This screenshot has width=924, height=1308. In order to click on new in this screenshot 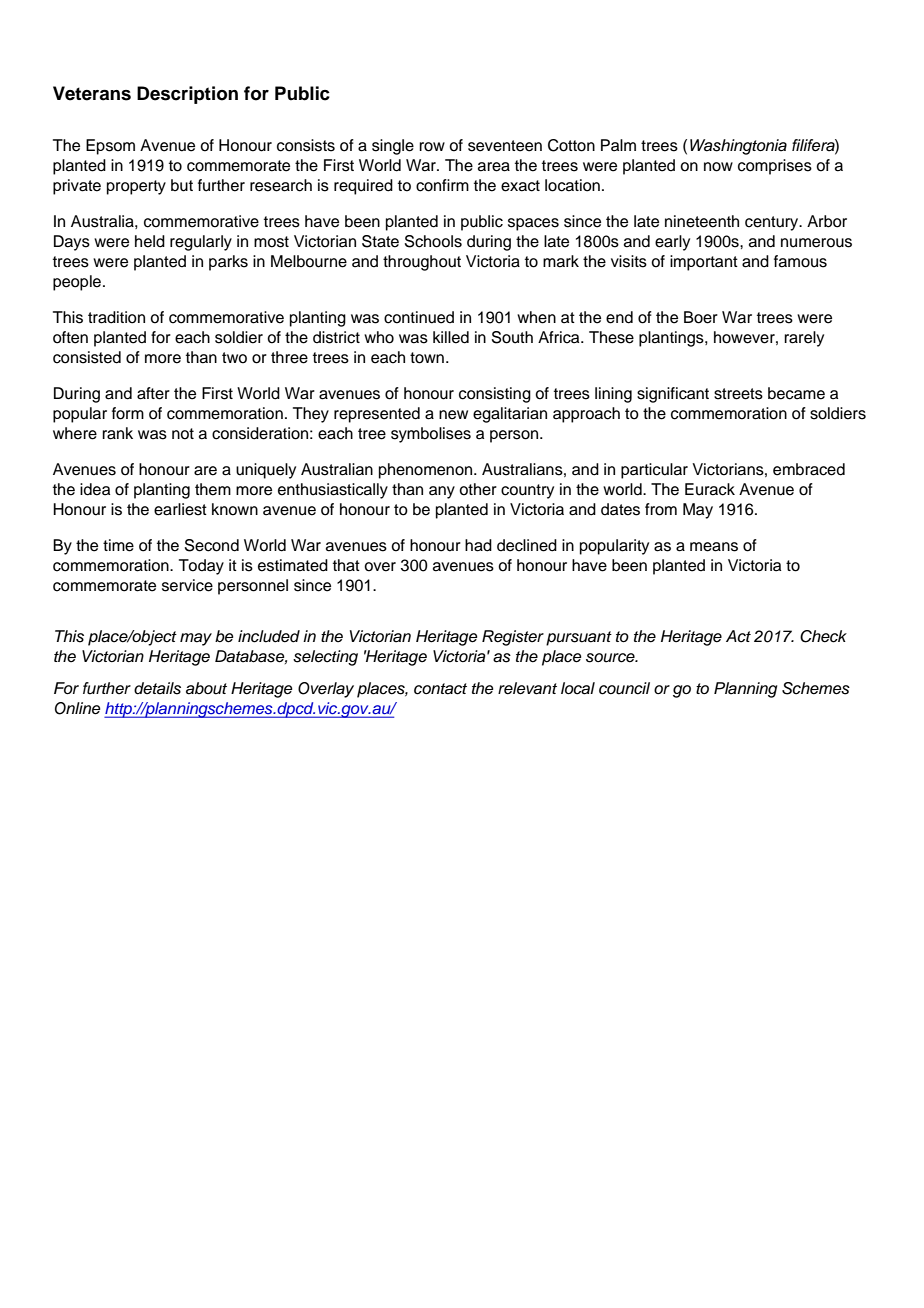, I will do `click(453, 415)`.
